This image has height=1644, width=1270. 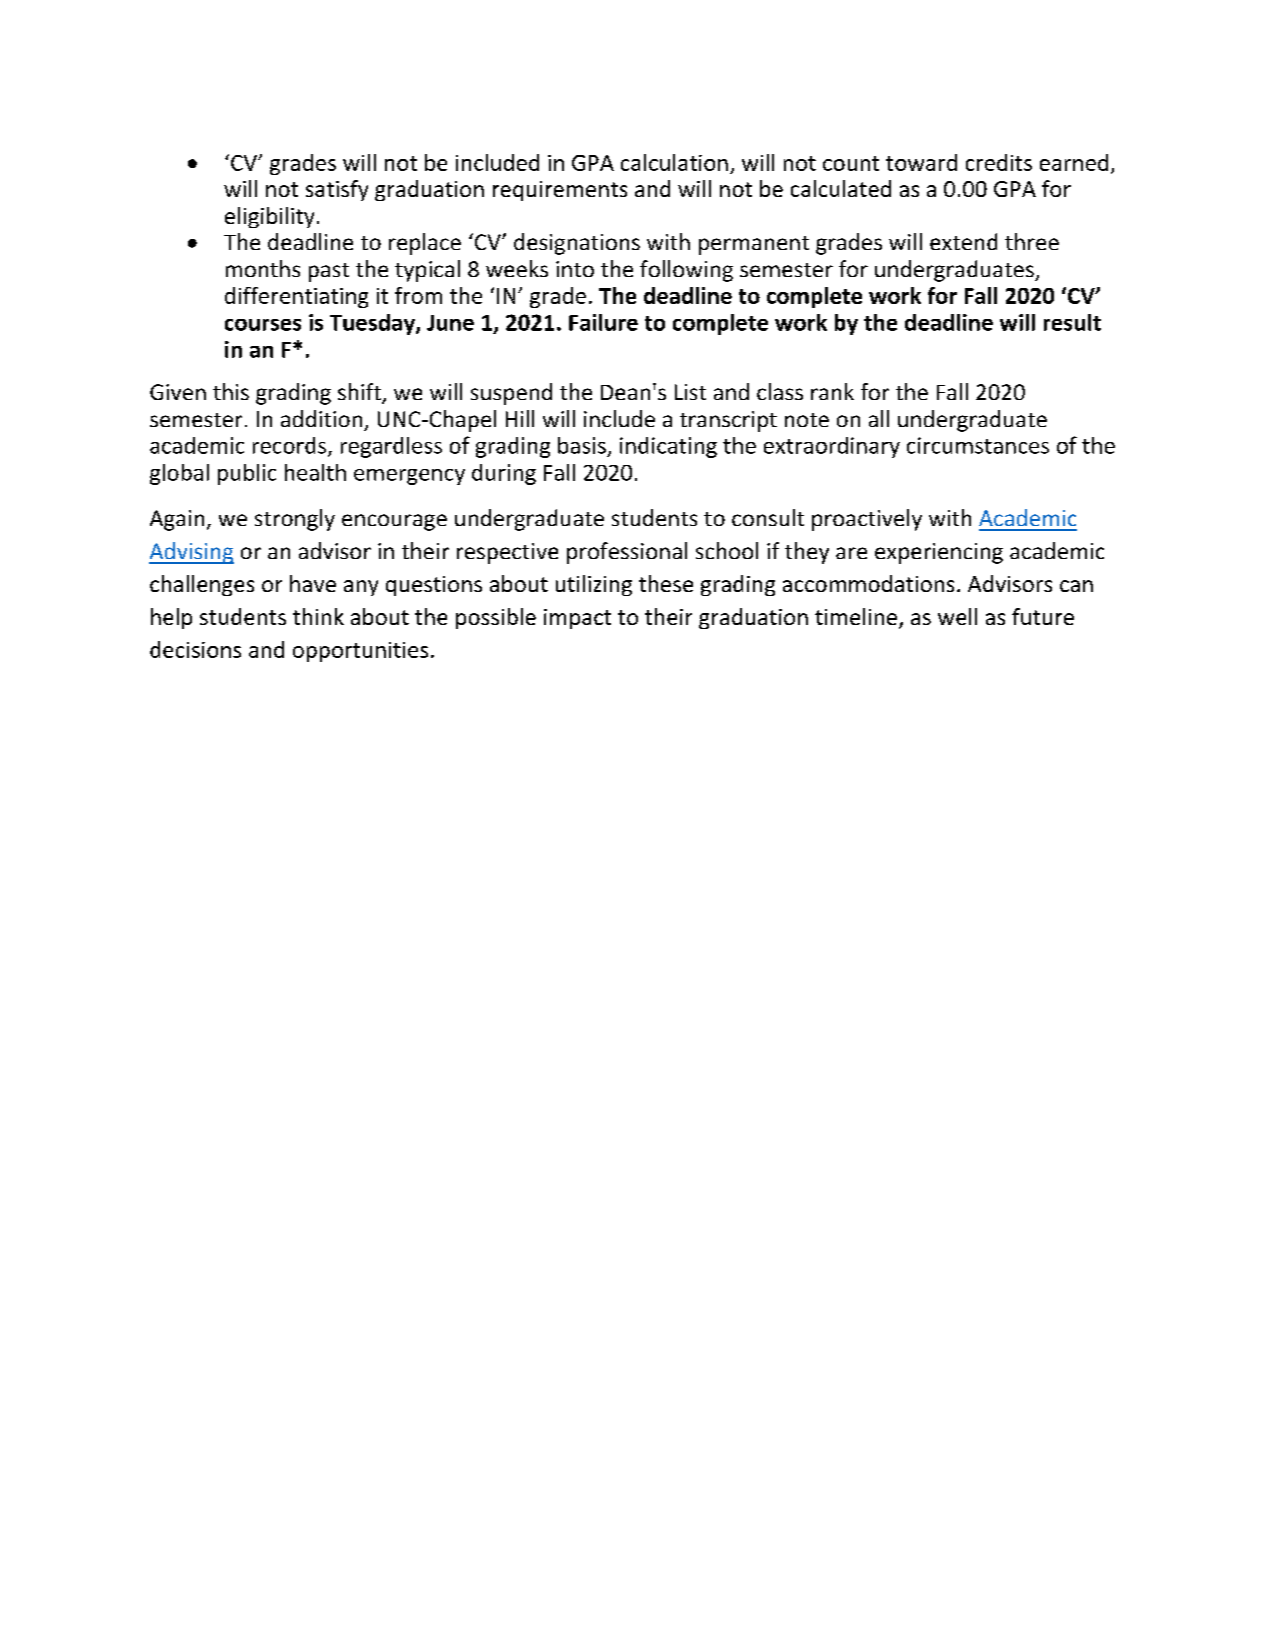 What do you see at coordinates (867, 520) in the image?
I see `proactively` at bounding box center [867, 520].
